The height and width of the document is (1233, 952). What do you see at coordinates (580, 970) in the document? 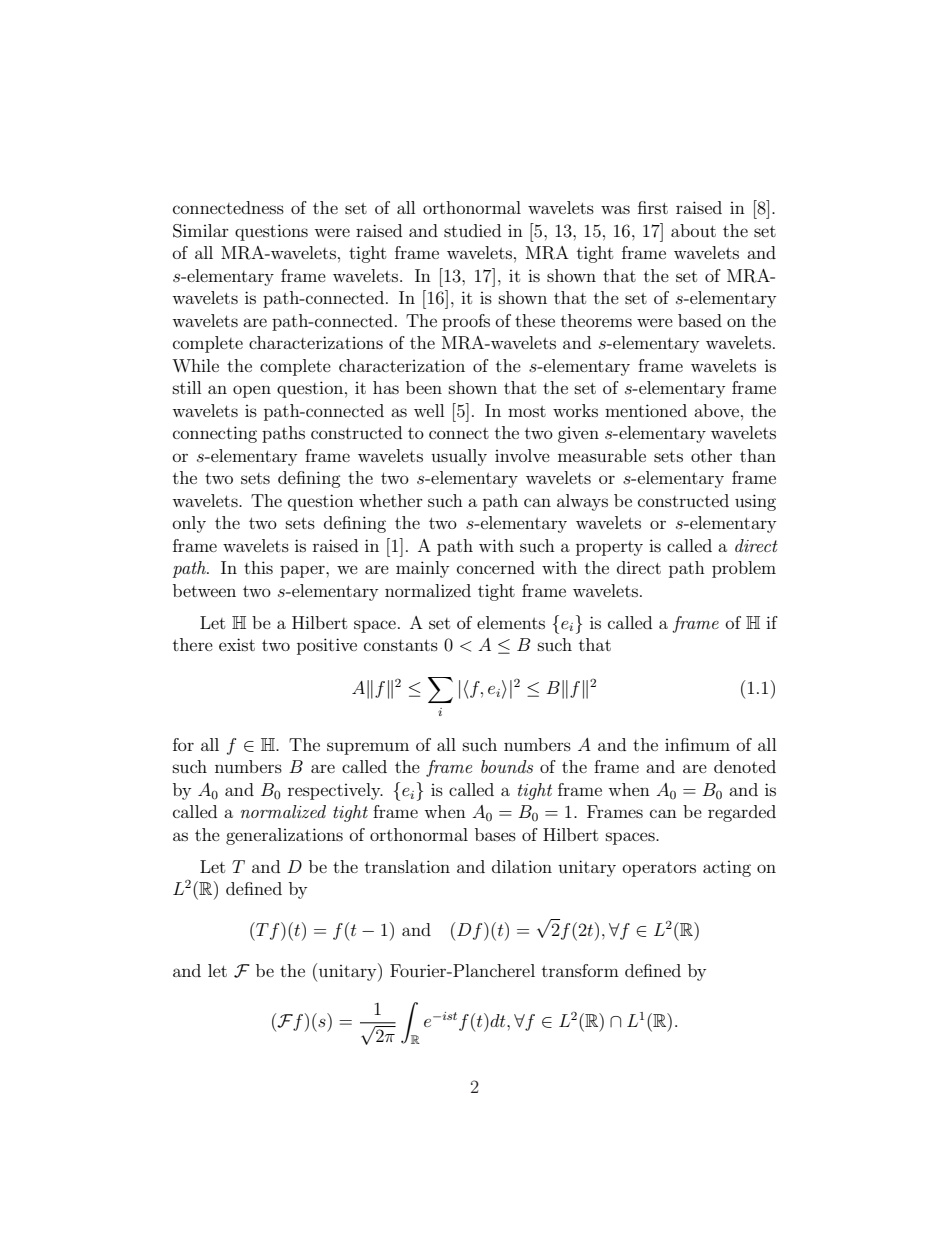
I see `transform` at bounding box center [580, 970].
